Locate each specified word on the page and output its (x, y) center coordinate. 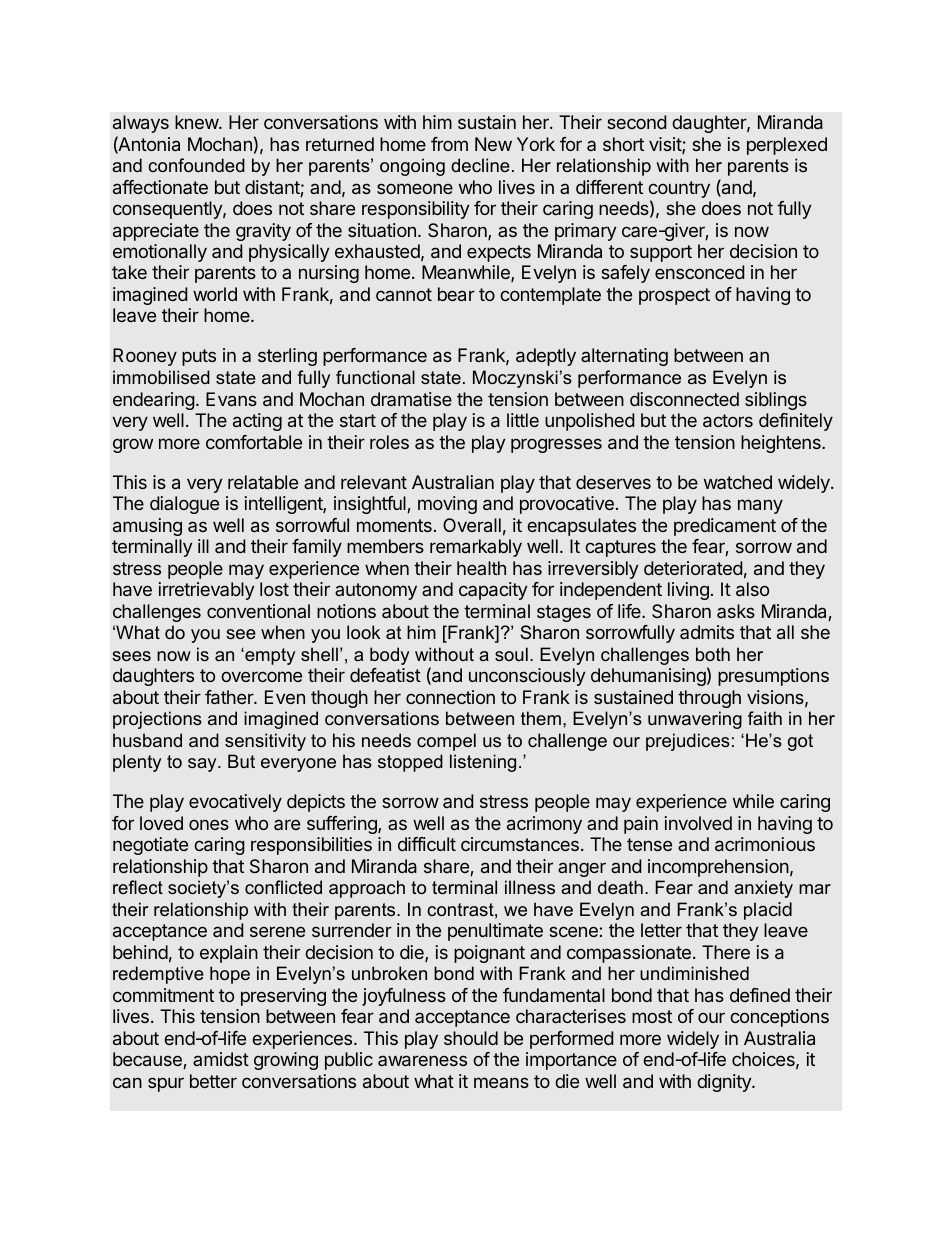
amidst (221, 1059)
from (449, 144)
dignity (725, 1083)
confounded (196, 165)
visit (666, 145)
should (471, 1038)
